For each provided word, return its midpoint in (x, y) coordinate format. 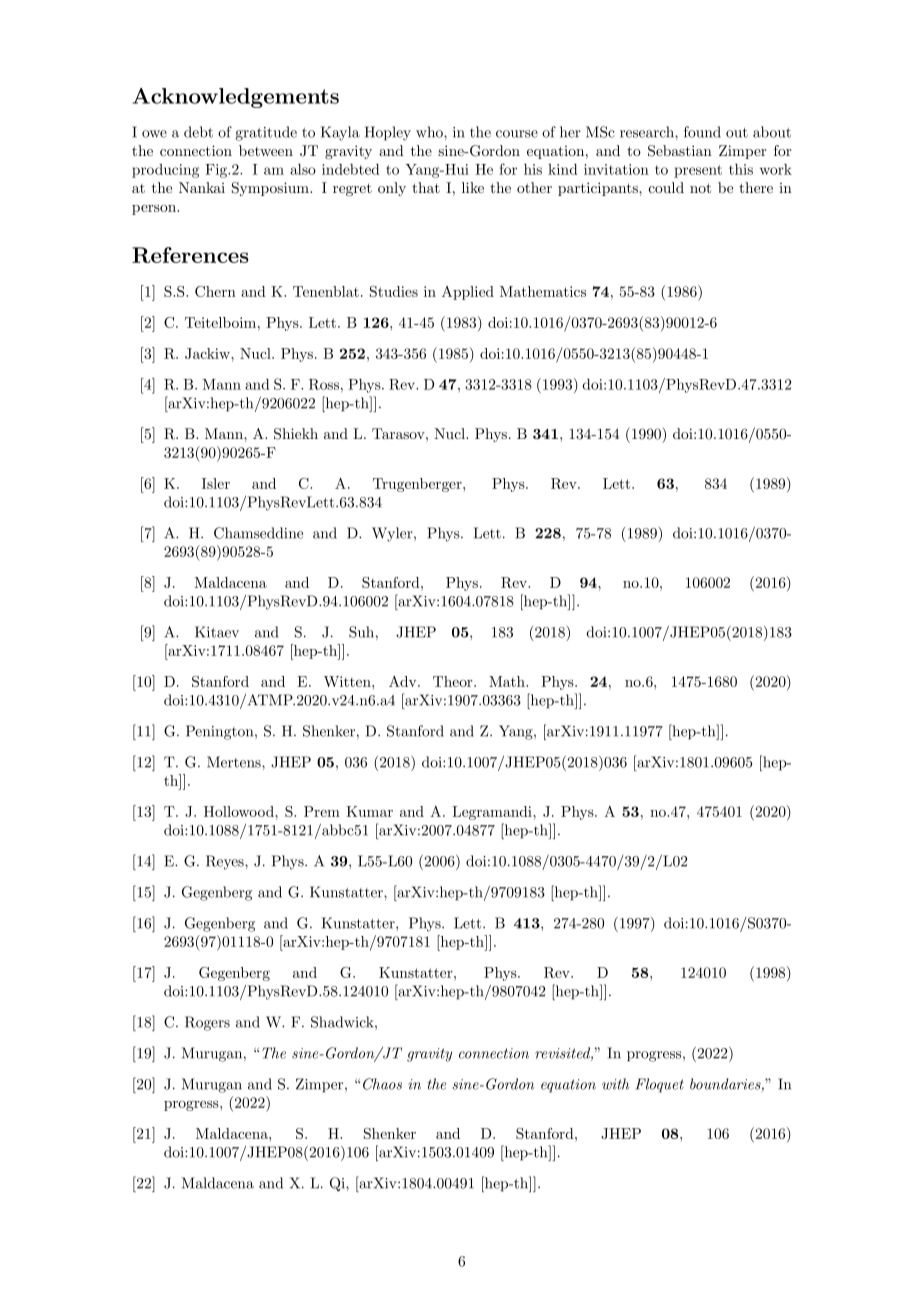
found (702, 132)
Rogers (207, 1023)
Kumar (369, 811)
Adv (404, 681)
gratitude (266, 133)
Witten (348, 681)
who (430, 132)
